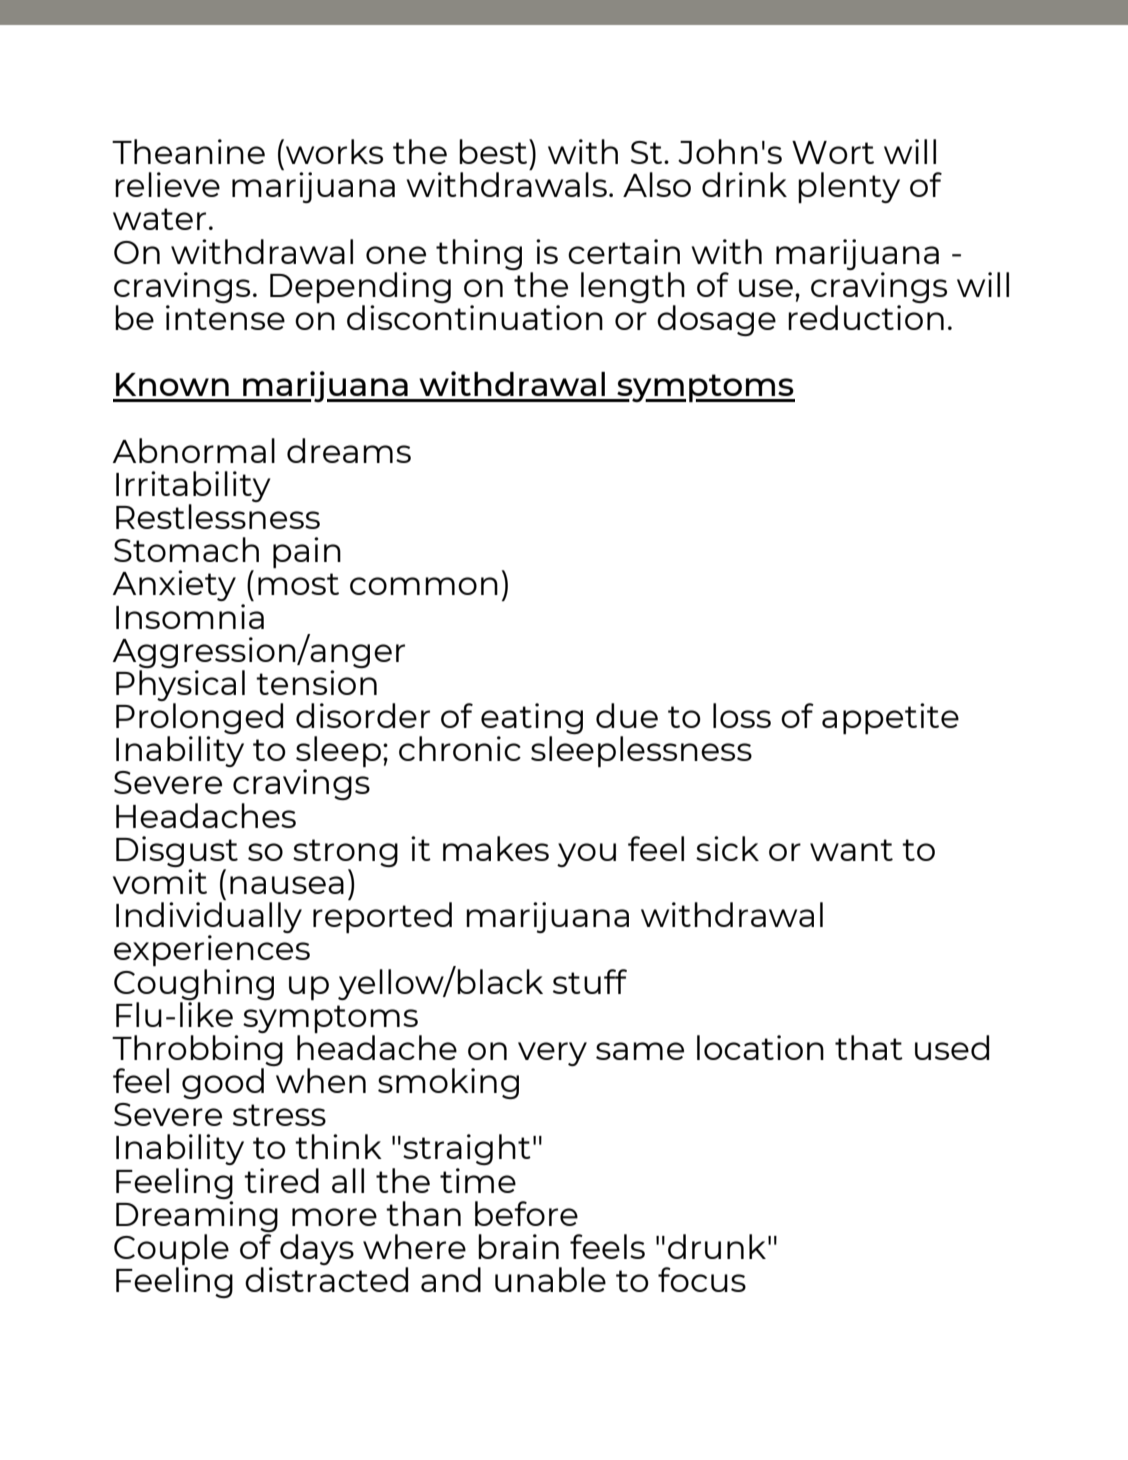 This image has width=1128, height=1460. What do you see at coordinates (317, 1249) in the image?
I see `days` at bounding box center [317, 1249].
